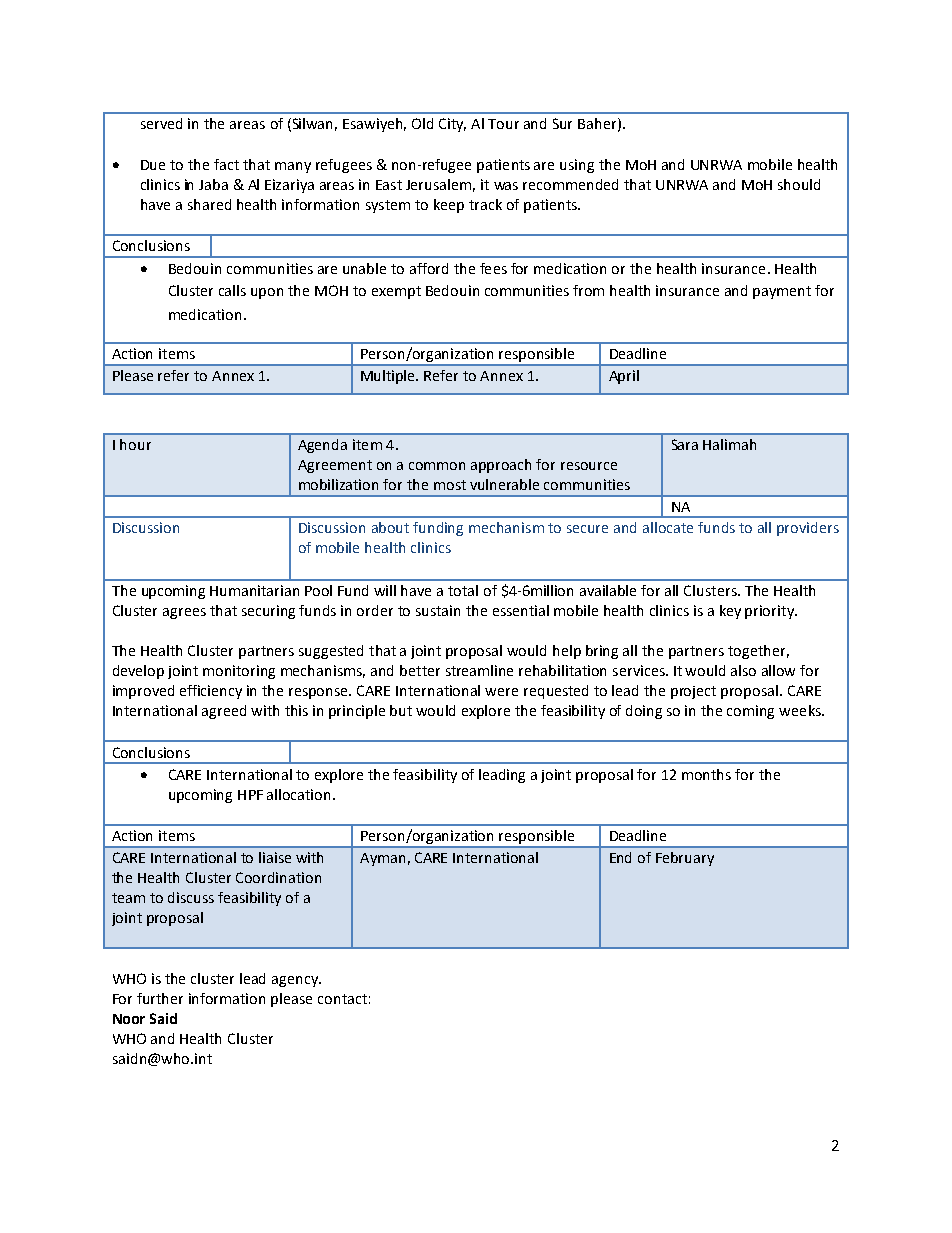 This screenshot has width=952, height=1233. Describe the element at coordinates (501, 692) in the screenshot. I see `were` at that location.
